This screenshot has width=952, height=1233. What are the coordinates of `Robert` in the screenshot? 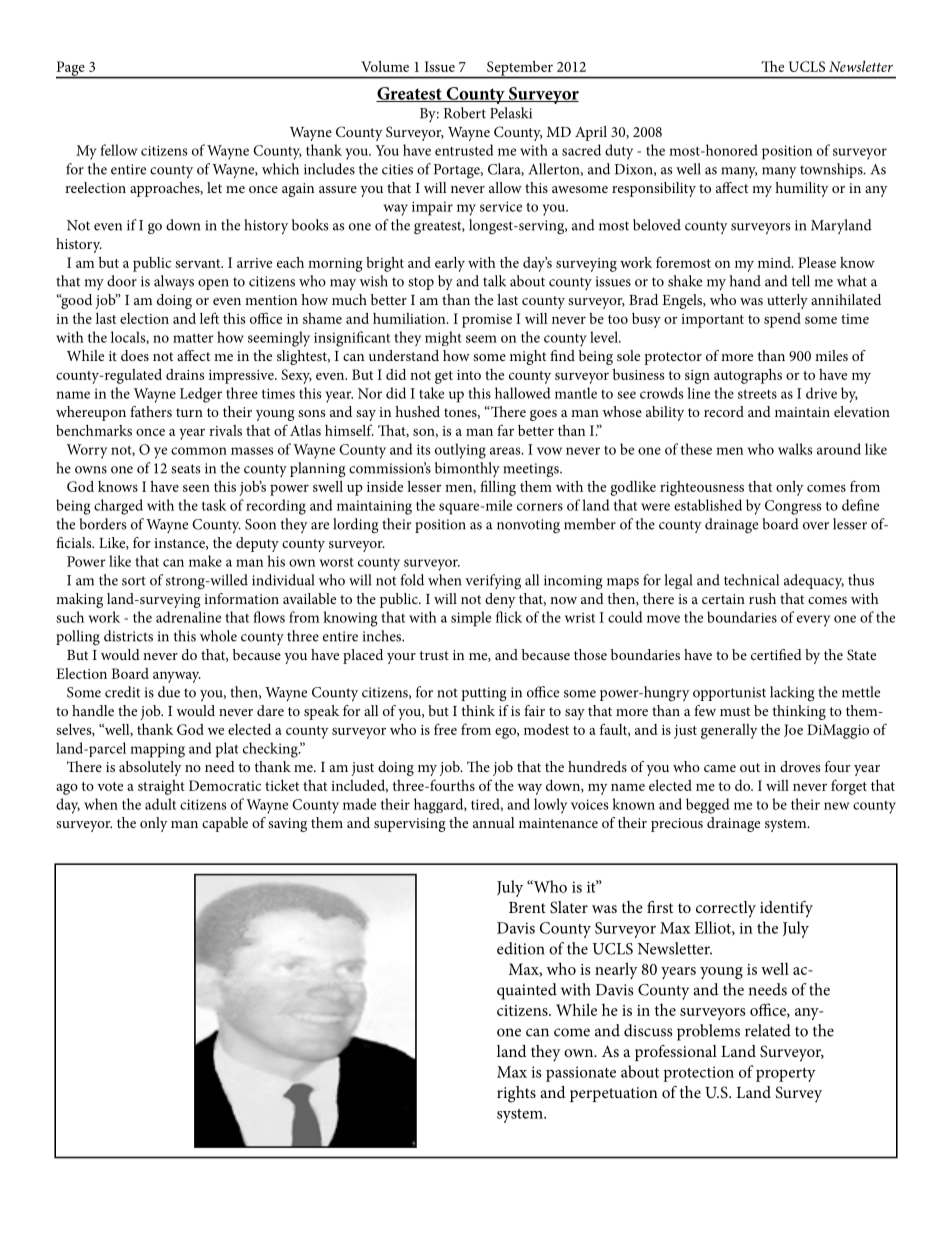 It's located at (465, 113).
